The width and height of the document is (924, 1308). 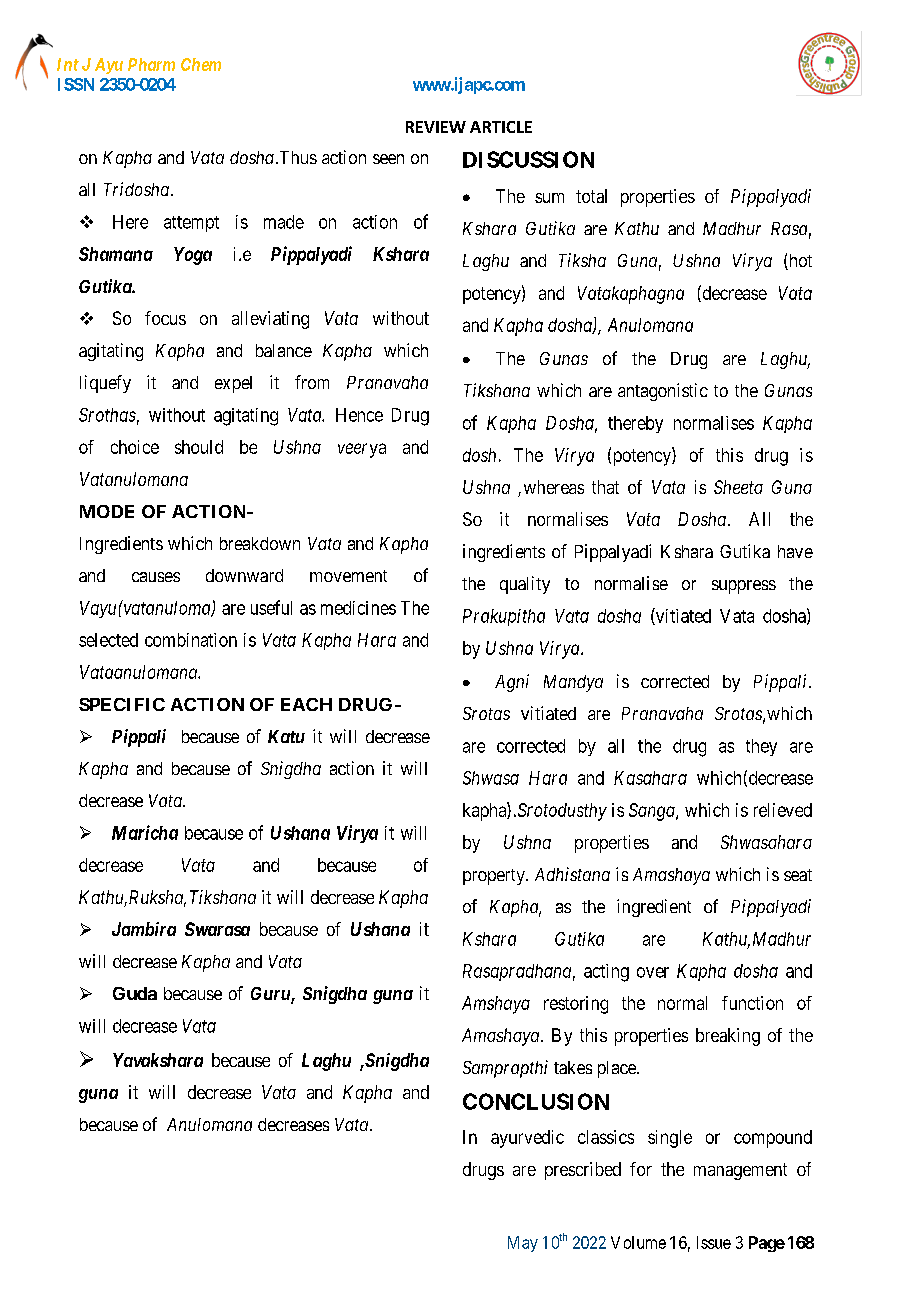 I want to click on Agni, so click(x=512, y=683).
